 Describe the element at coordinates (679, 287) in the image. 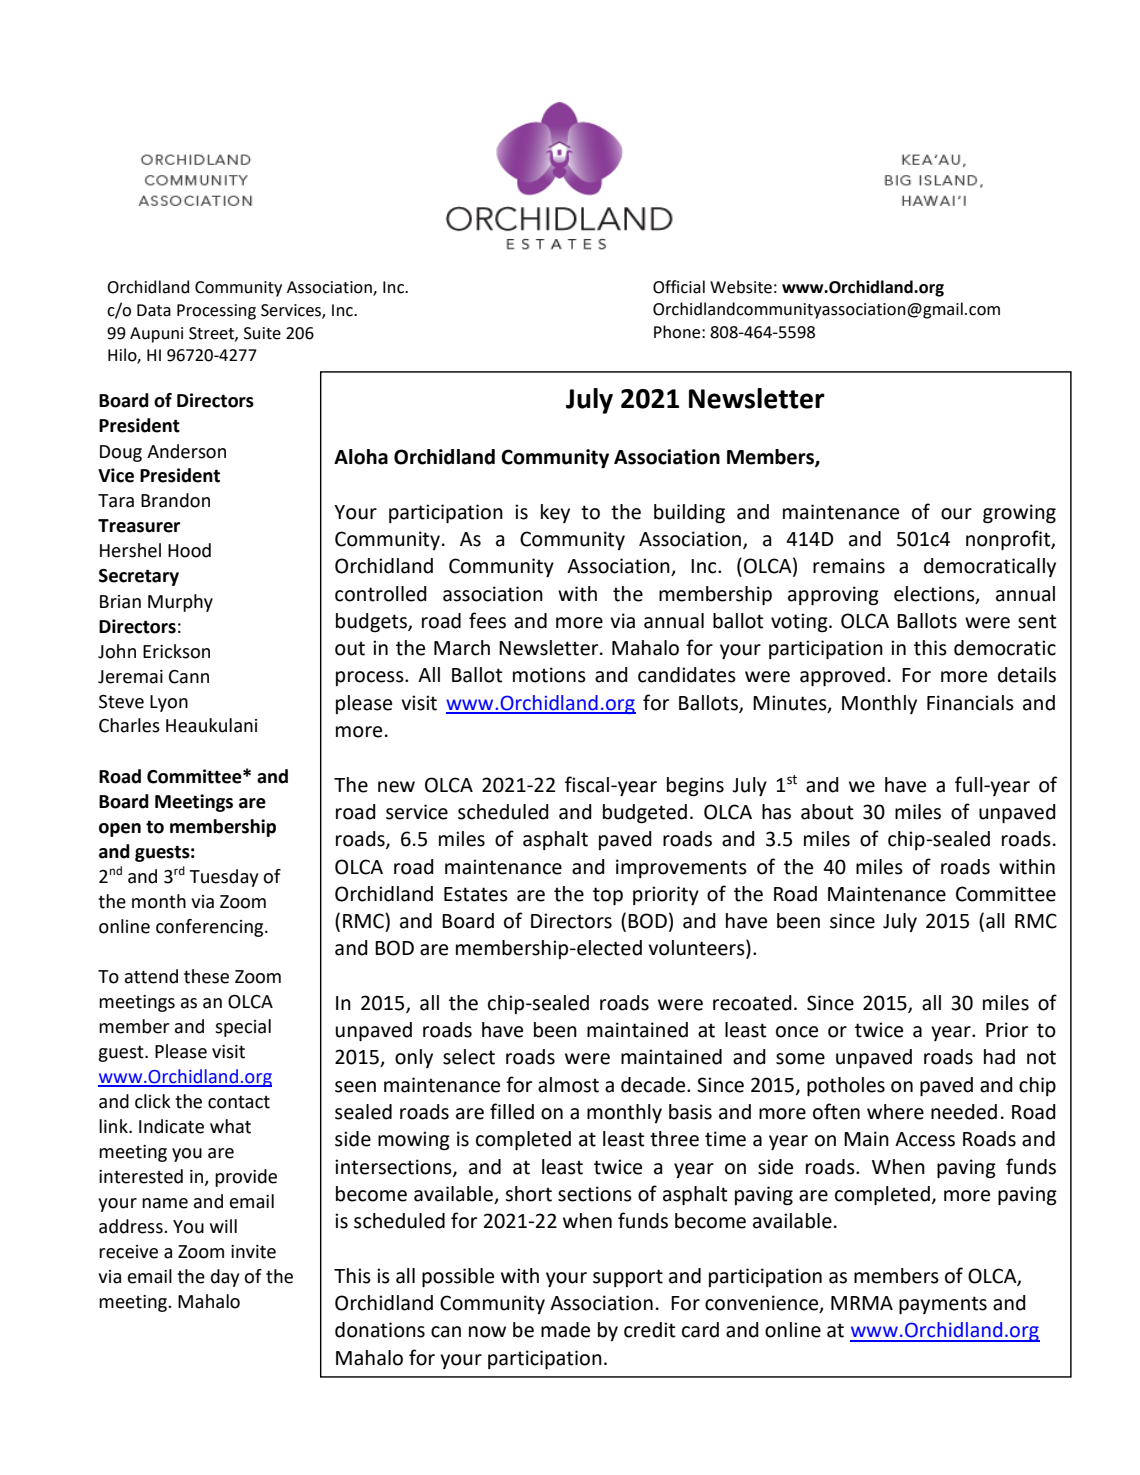

I see `Official` at that location.
